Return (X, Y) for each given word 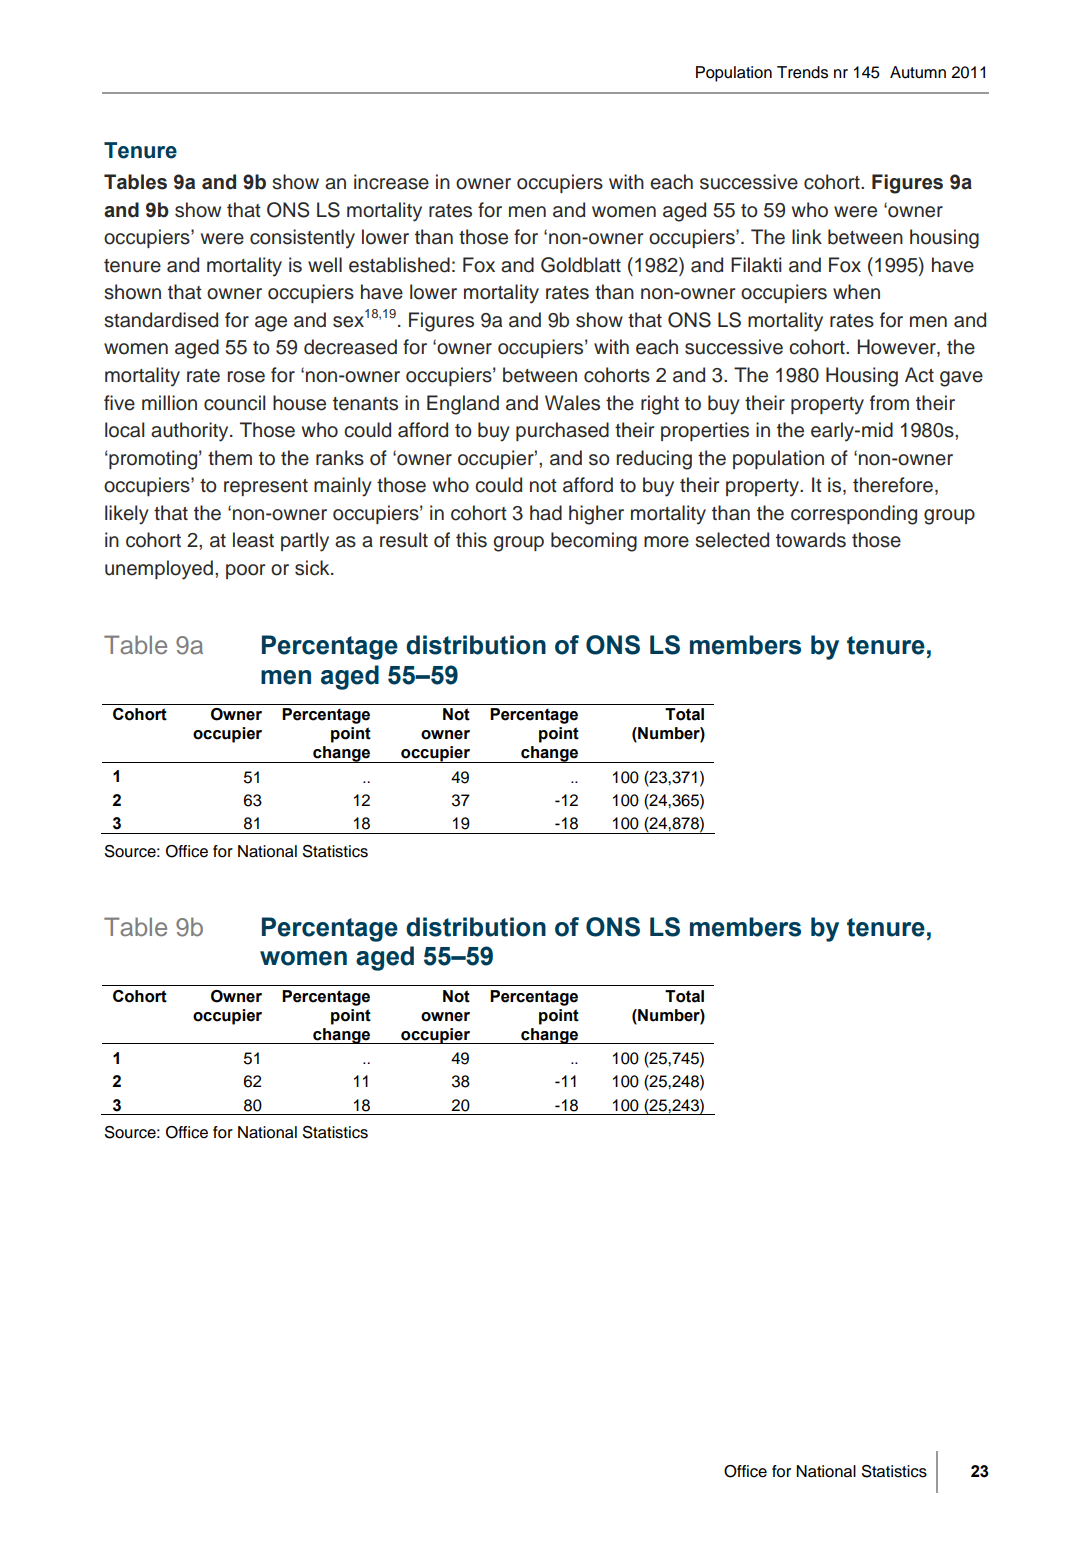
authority (191, 432)
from (889, 403)
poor (245, 571)
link (807, 236)
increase (391, 182)
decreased (350, 347)
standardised (161, 320)
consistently (302, 239)
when (856, 292)
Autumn (918, 72)
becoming (594, 542)
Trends (802, 72)
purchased (562, 431)
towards (811, 540)
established (399, 265)
